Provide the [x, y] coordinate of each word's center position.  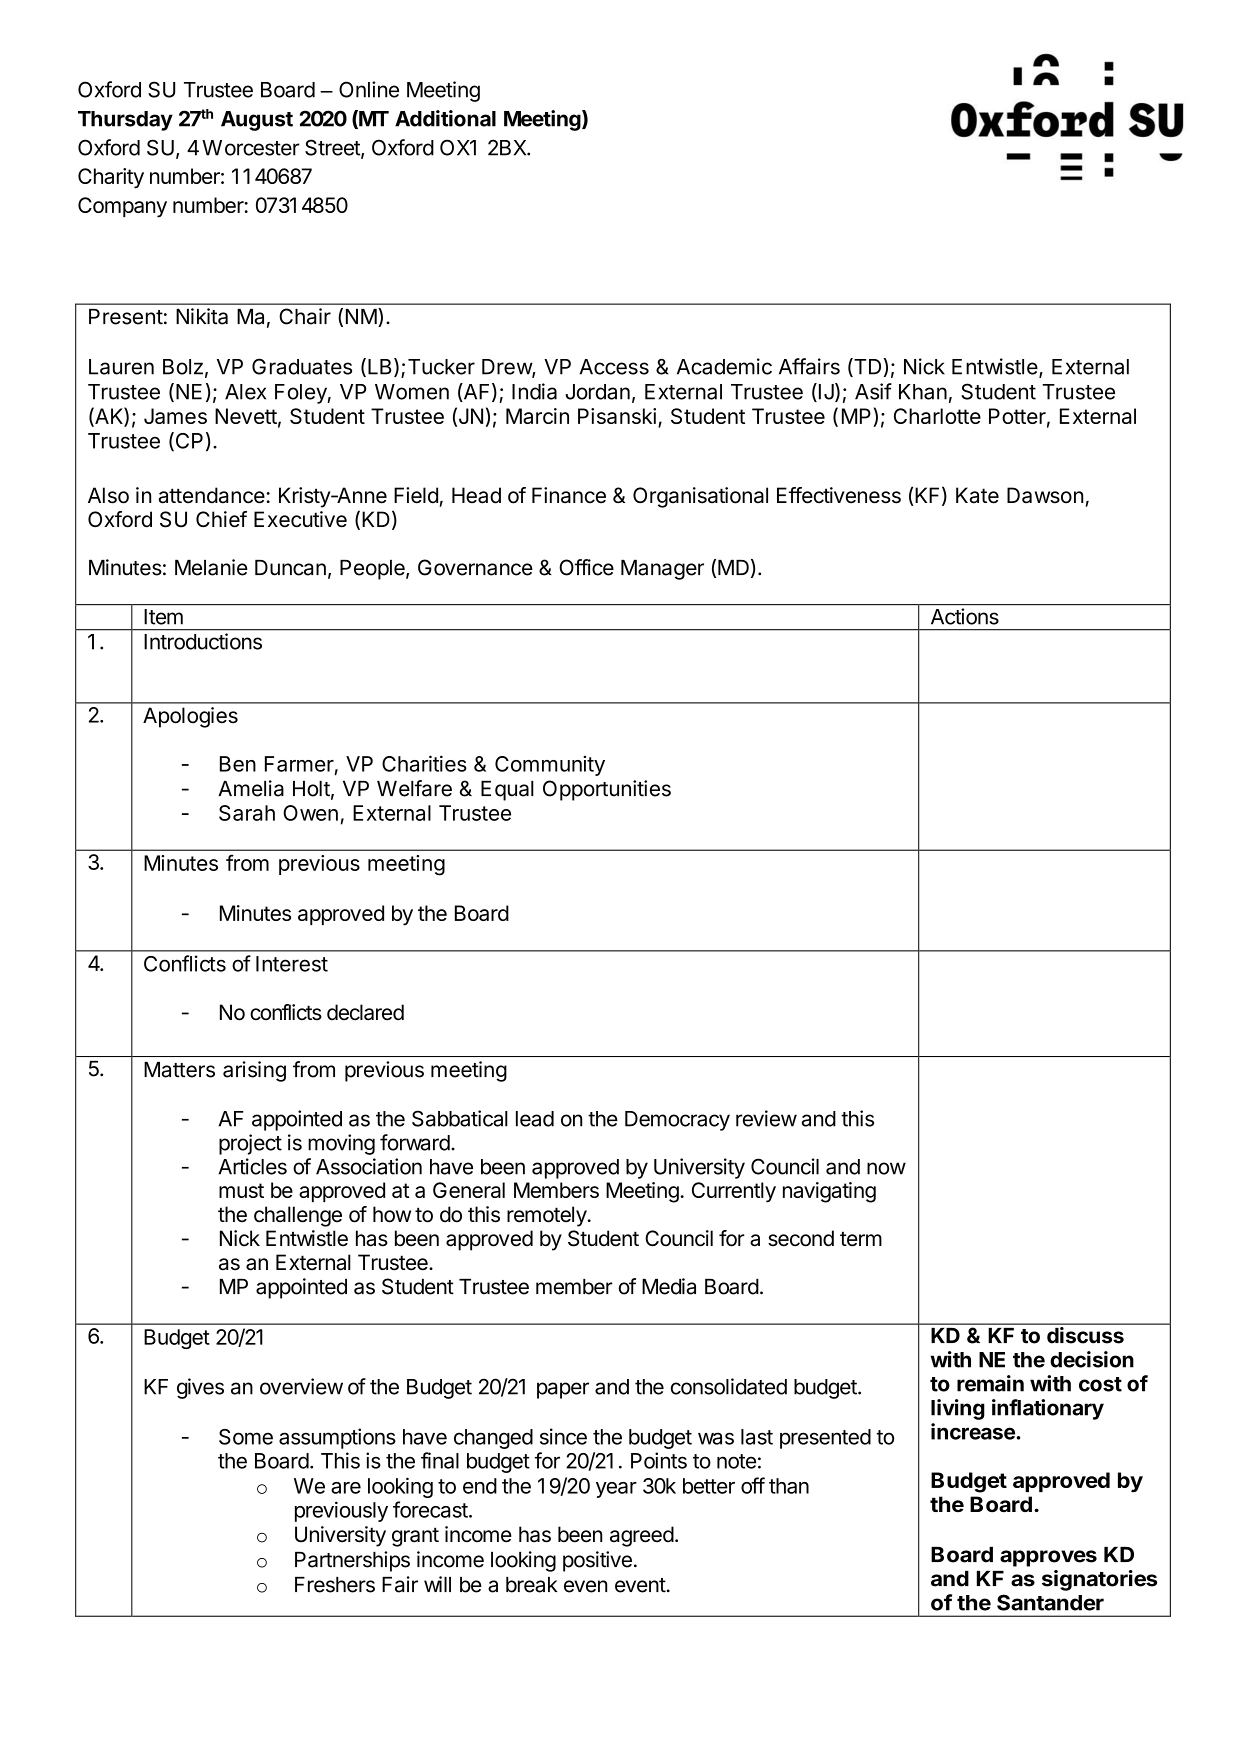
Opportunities [607, 790]
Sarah [247, 813]
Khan [923, 392]
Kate [977, 495]
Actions [965, 616]
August [257, 121]
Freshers [335, 1585]
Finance [569, 495]
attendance [212, 495]
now [886, 1168]
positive [597, 1561]
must [241, 1190]
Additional [445, 118]
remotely [547, 1216]
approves [1048, 1558]
